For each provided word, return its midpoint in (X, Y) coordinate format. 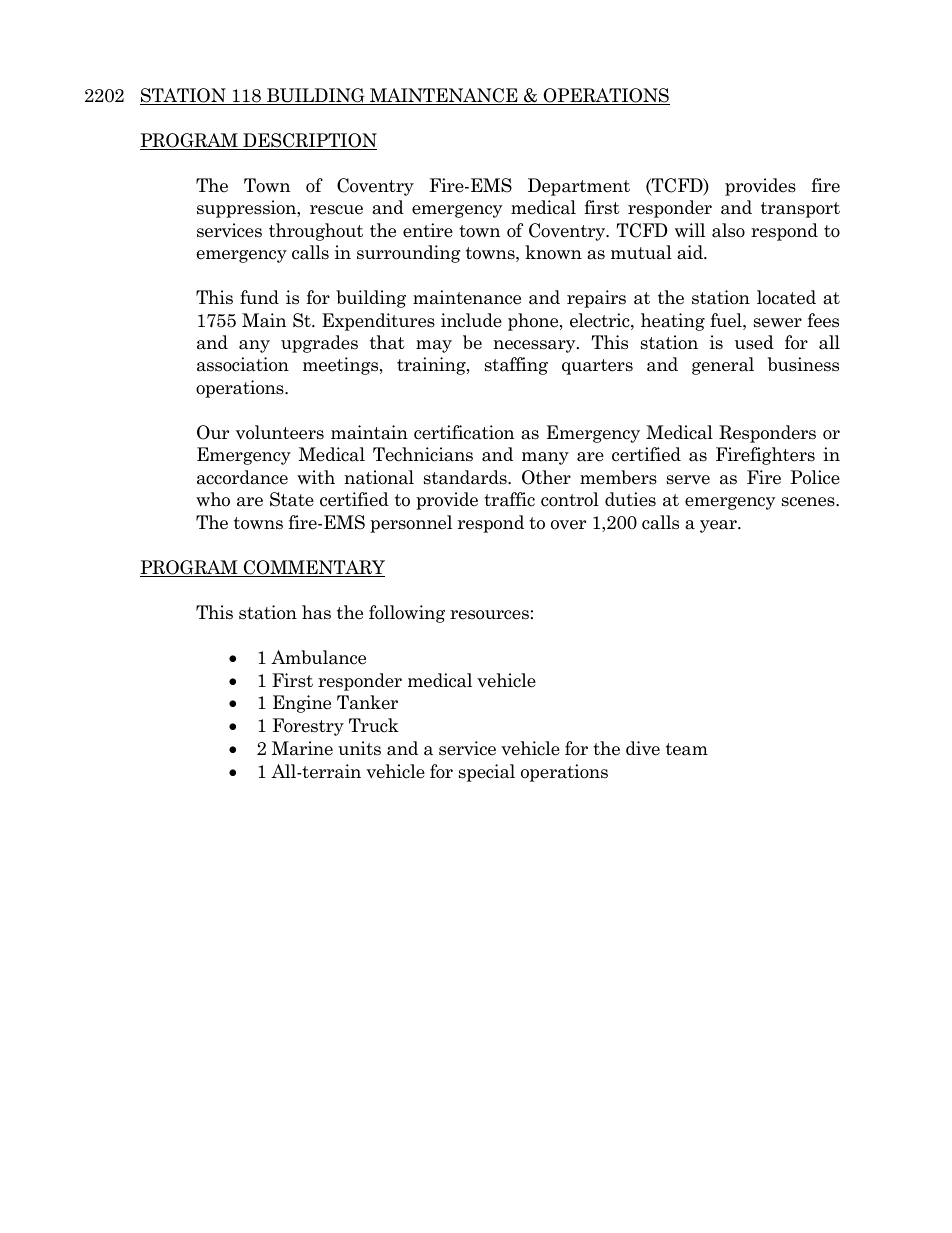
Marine (302, 748)
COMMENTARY (313, 568)
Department (579, 187)
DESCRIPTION (309, 141)
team (687, 749)
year (719, 526)
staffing (516, 366)
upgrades (319, 344)
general (723, 366)
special (487, 773)
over (568, 525)
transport (800, 210)
